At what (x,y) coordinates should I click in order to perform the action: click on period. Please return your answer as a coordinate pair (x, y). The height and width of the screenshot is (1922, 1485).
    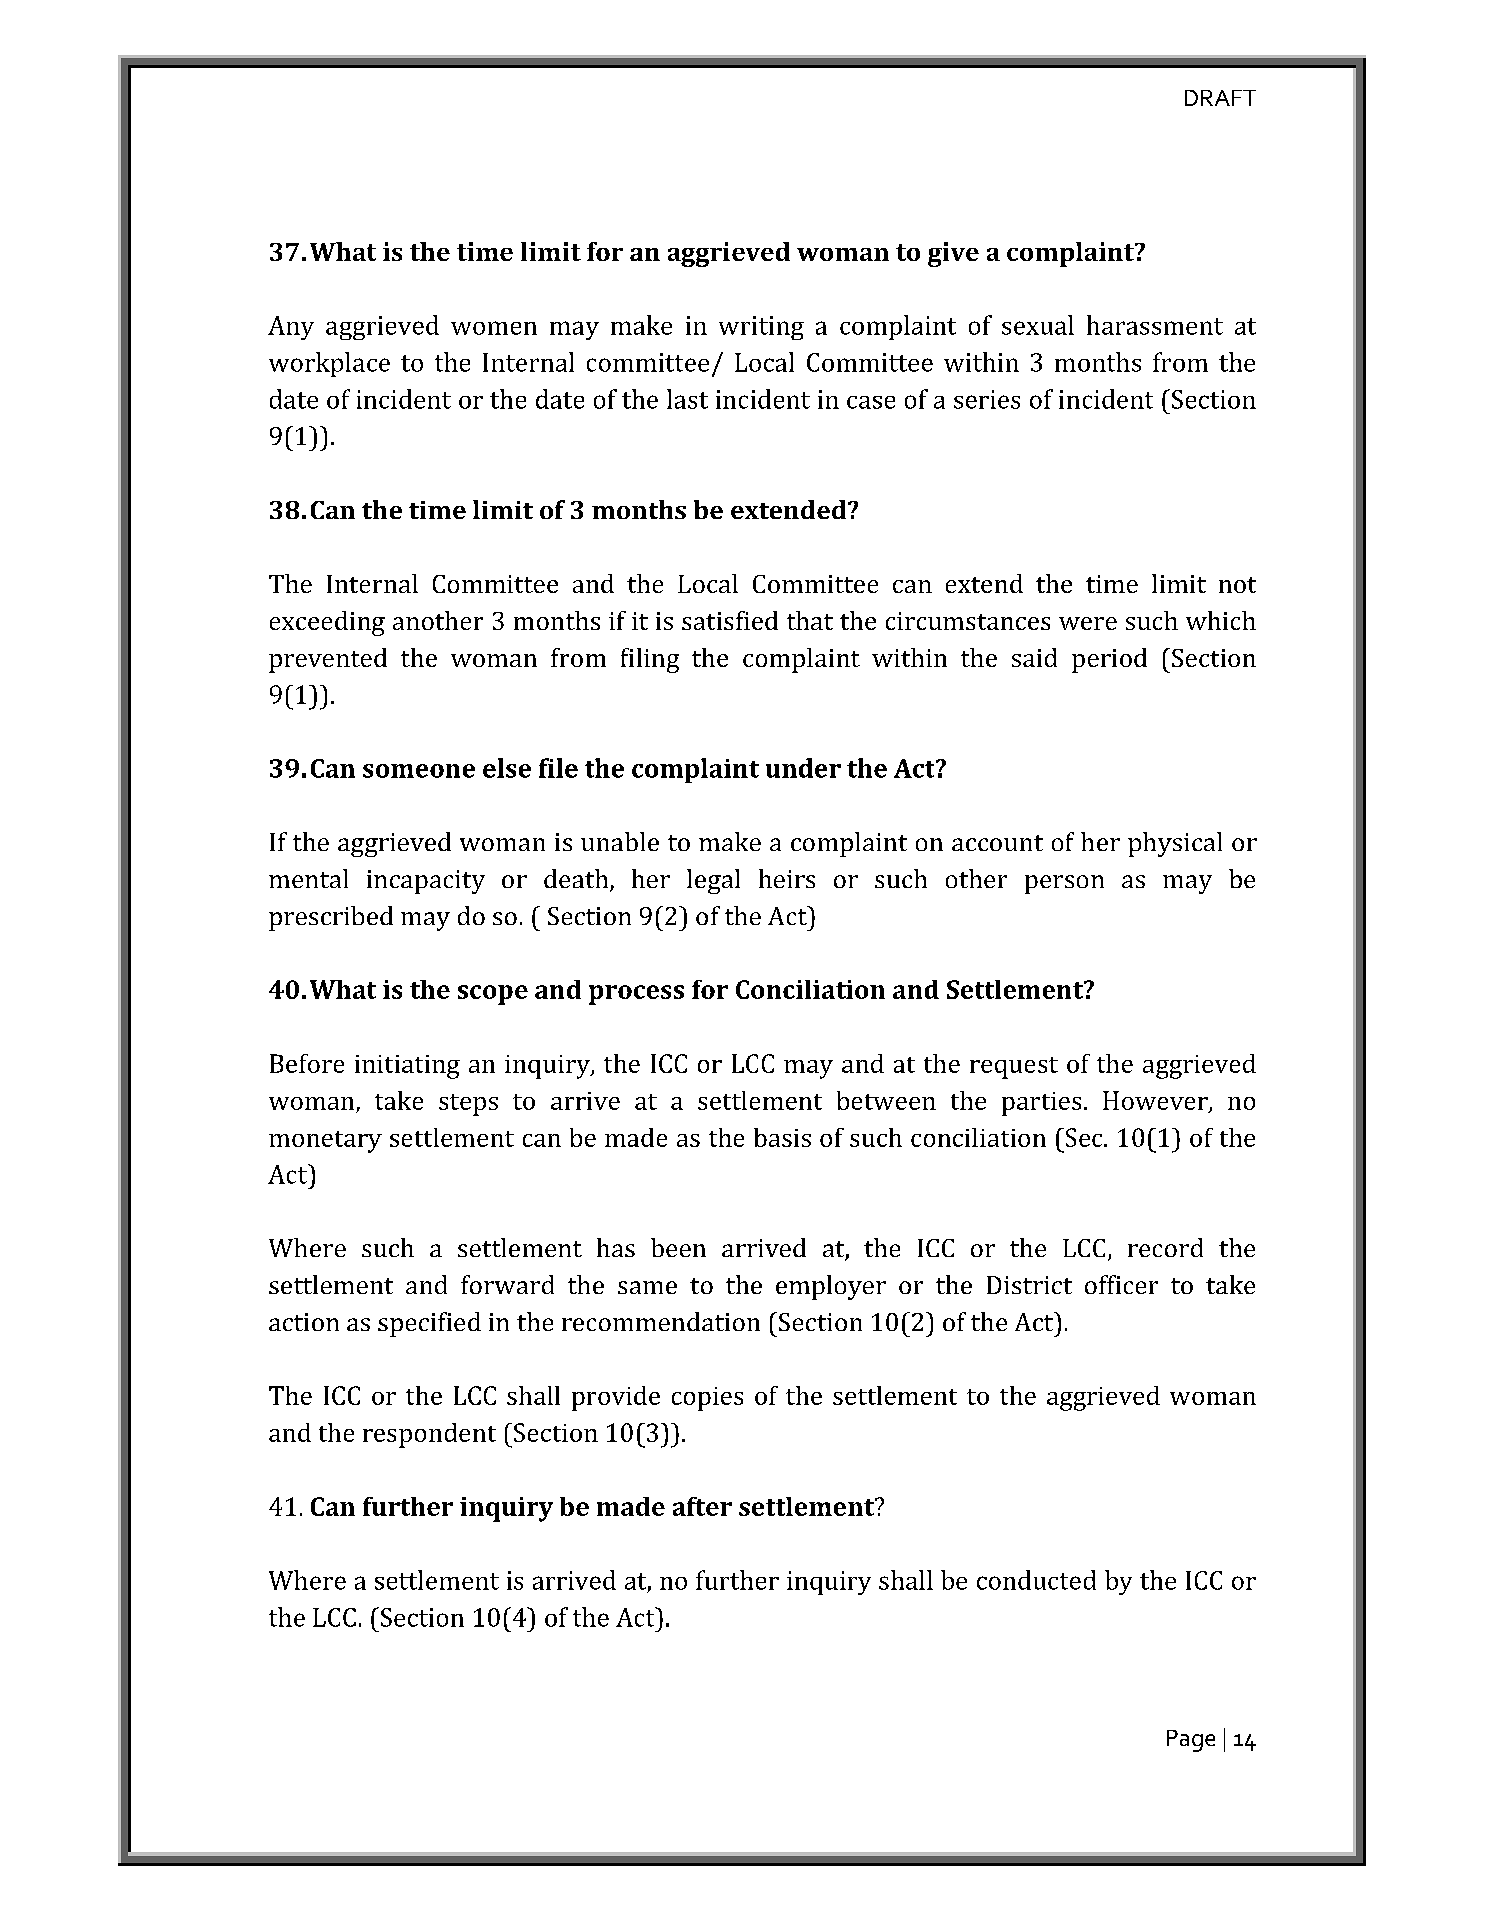
    Looking at the image, I should click on (1109, 660).
